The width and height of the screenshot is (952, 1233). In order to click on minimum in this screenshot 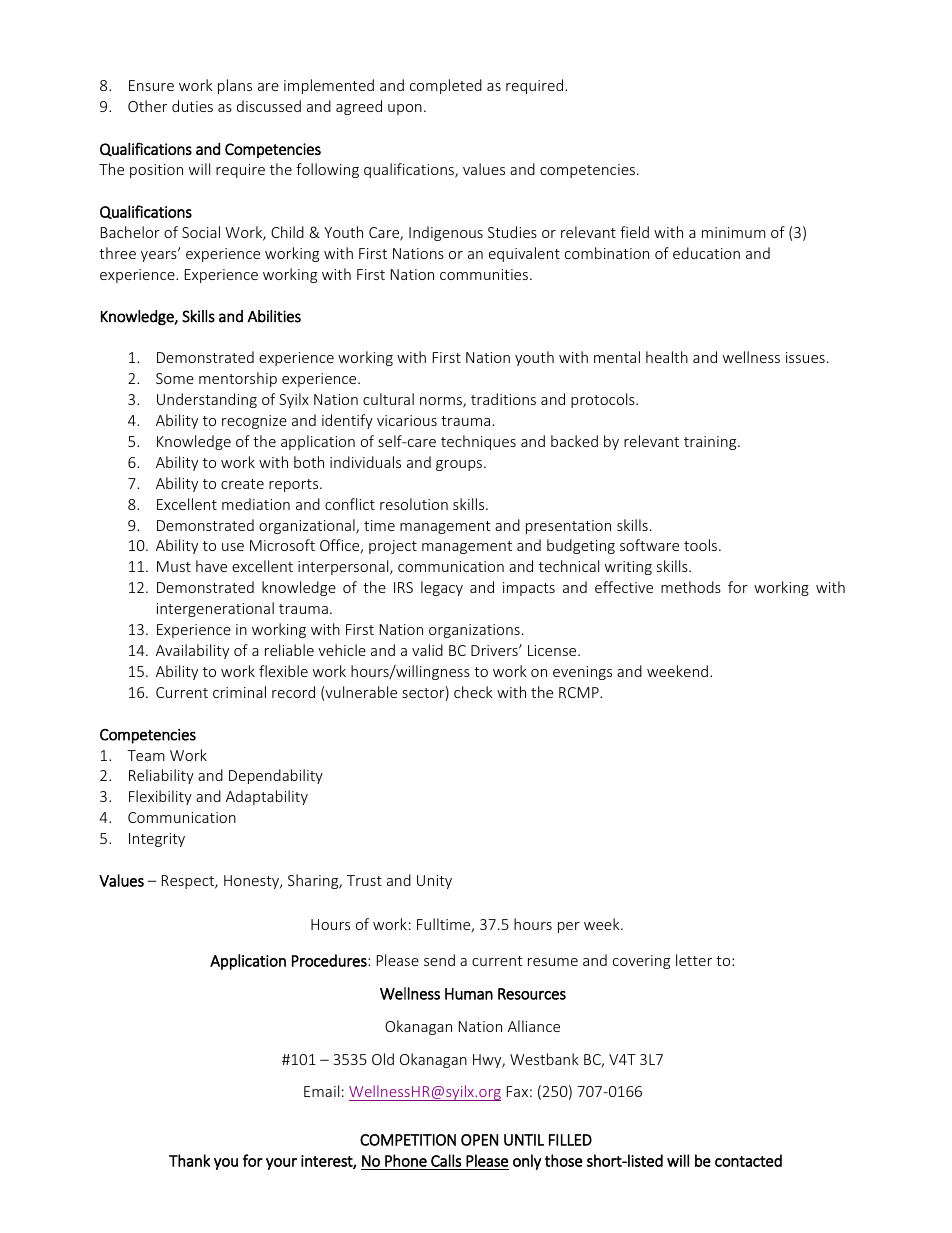, I will do `click(734, 232)`.
